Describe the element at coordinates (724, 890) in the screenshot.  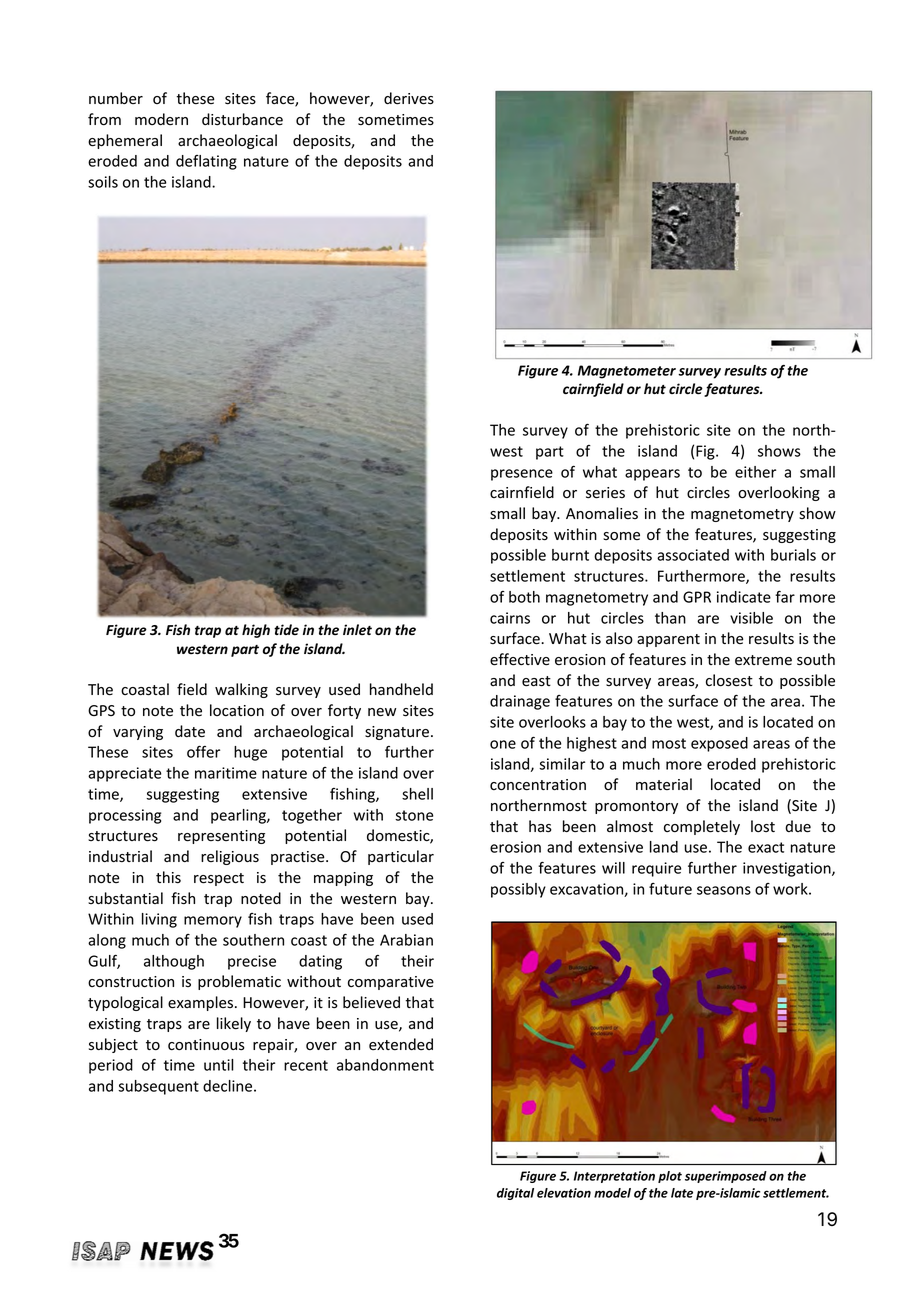
I see `seasons` at that location.
